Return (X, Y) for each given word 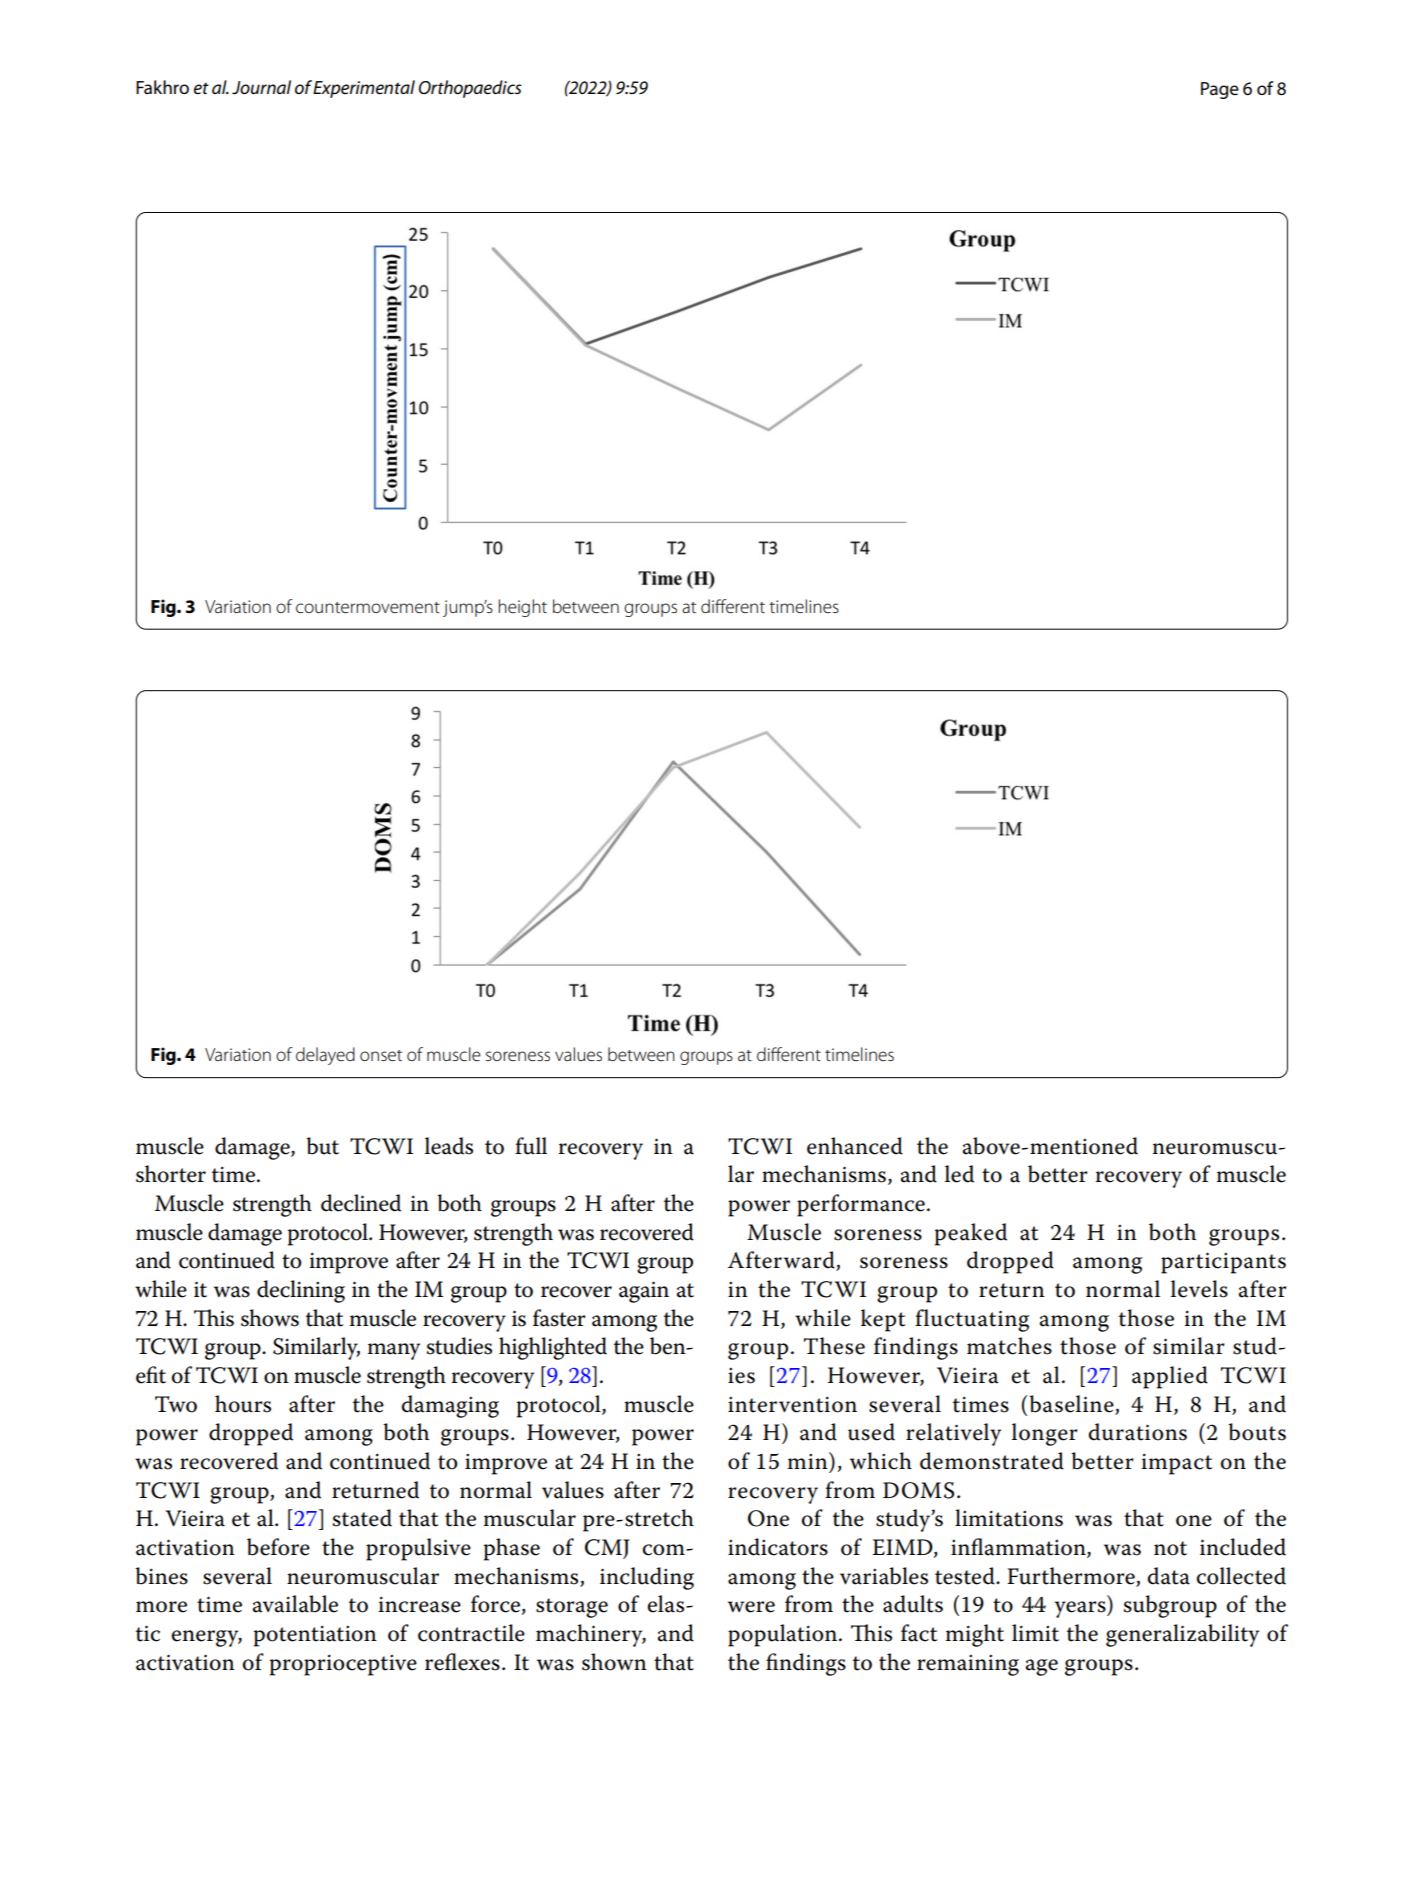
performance (861, 1205)
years (1081, 1609)
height (522, 608)
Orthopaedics (470, 89)
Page (1220, 90)
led (959, 1174)
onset (381, 1055)
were (751, 1607)
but (322, 1146)
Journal (261, 87)
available (295, 1604)
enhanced (855, 1146)
